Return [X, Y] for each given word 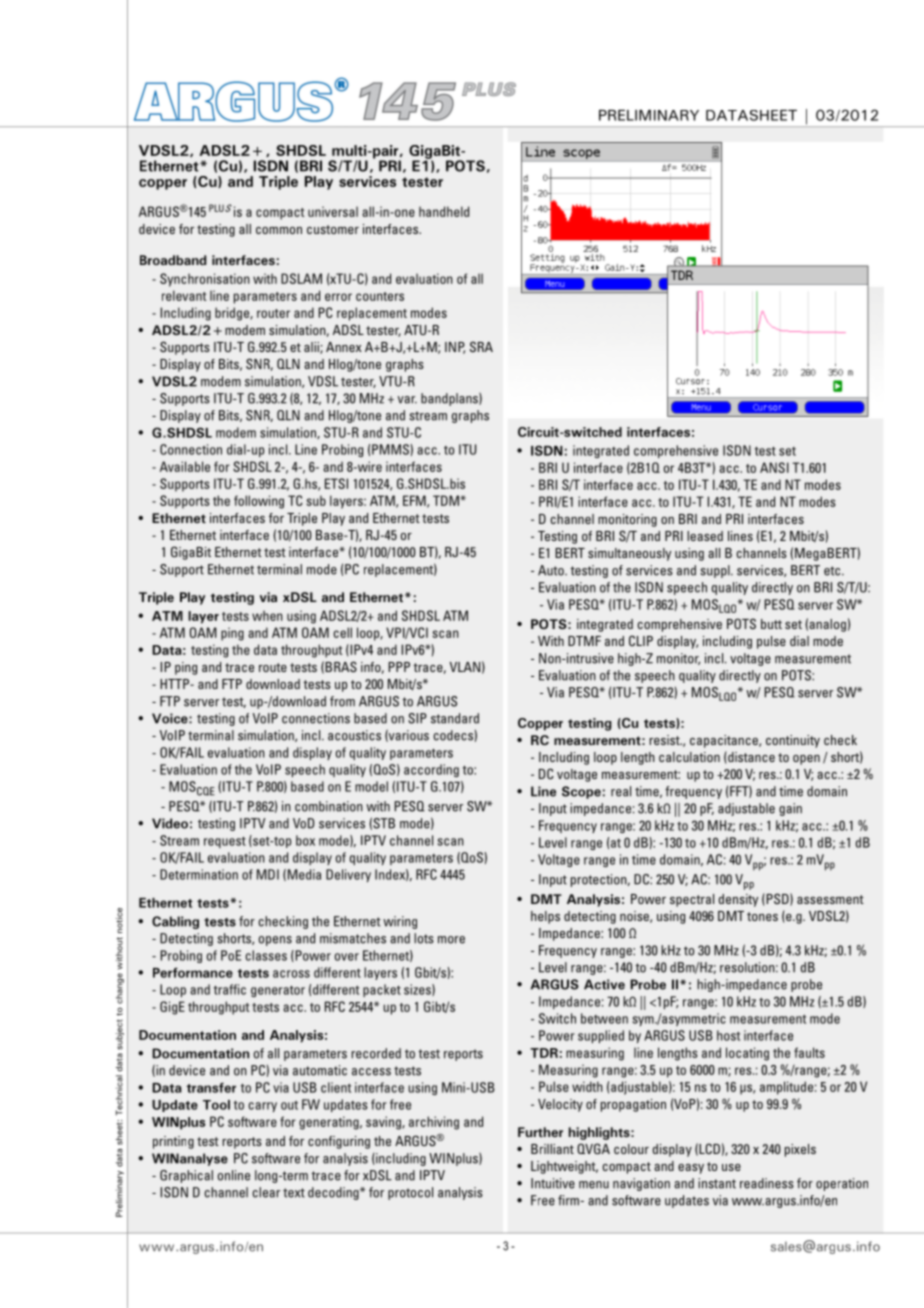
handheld [444, 211]
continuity [793, 741]
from [342, 701]
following [259, 502]
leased [705, 536]
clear [266, 1192]
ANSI [774, 467]
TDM [447, 500]
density [738, 900]
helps [545, 917]
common [279, 230]
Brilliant [552, 1149]
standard [455, 718]
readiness [767, 1183]
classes [266, 955]
